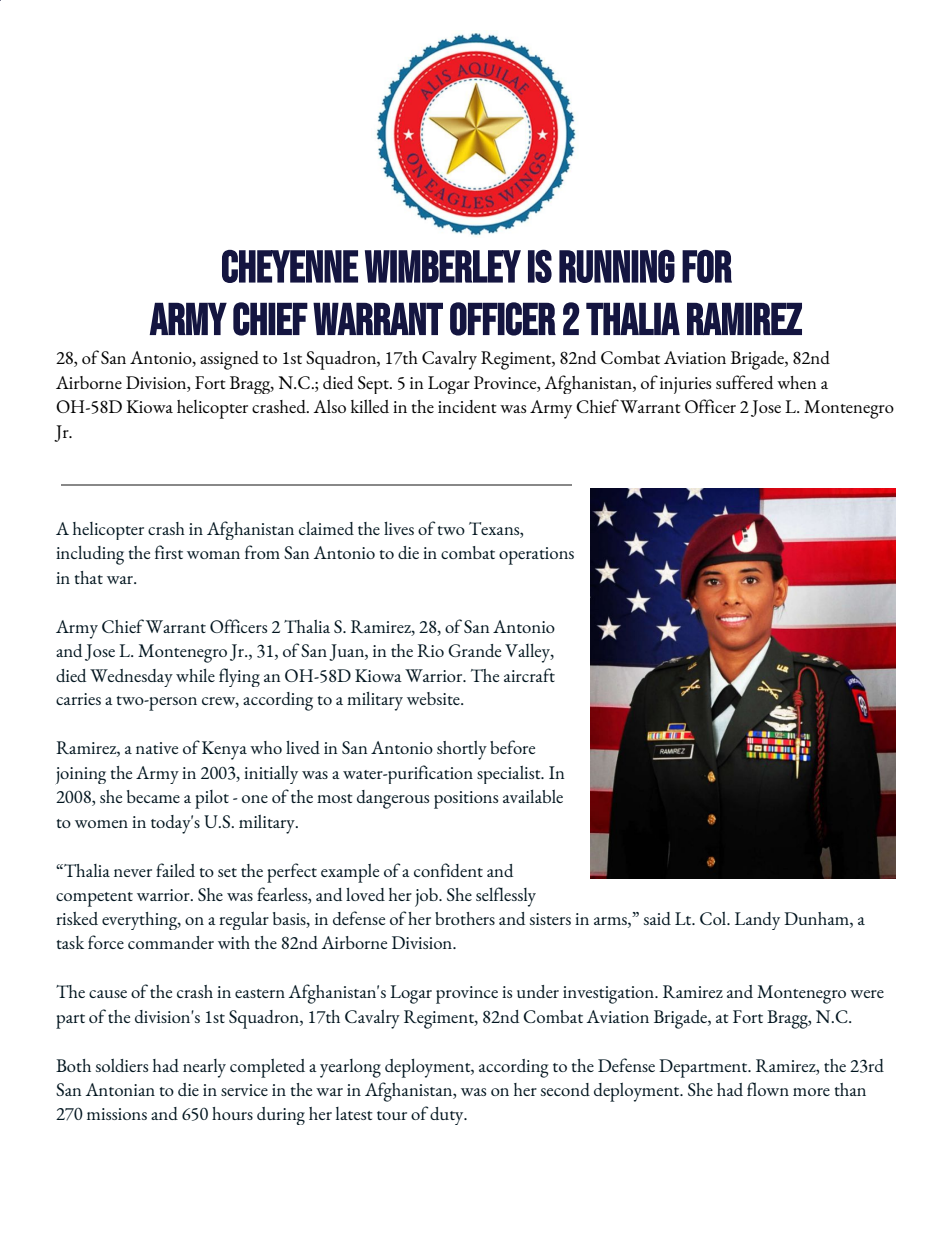 The image size is (952, 1233). What do you see at coordinates (434, 698) in the document?
I see `website` at bounding box center [434, 698].
